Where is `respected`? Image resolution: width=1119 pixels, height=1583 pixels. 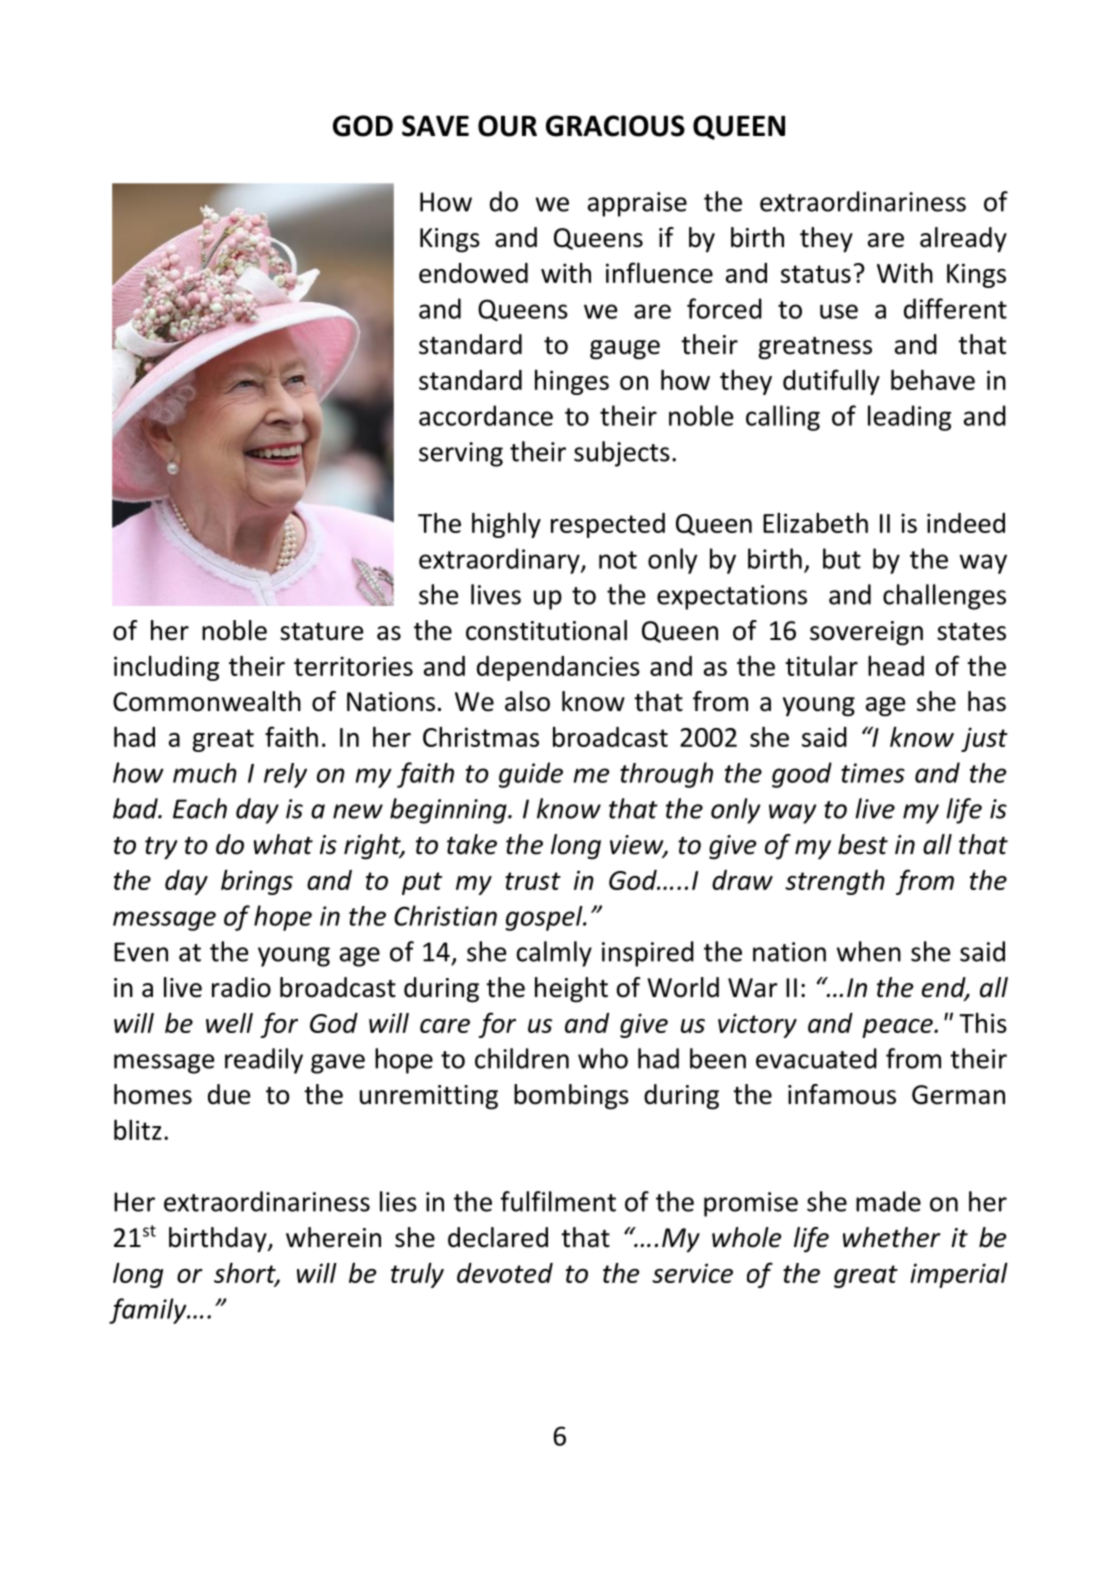
respected is located at coordinates (608, 525).
